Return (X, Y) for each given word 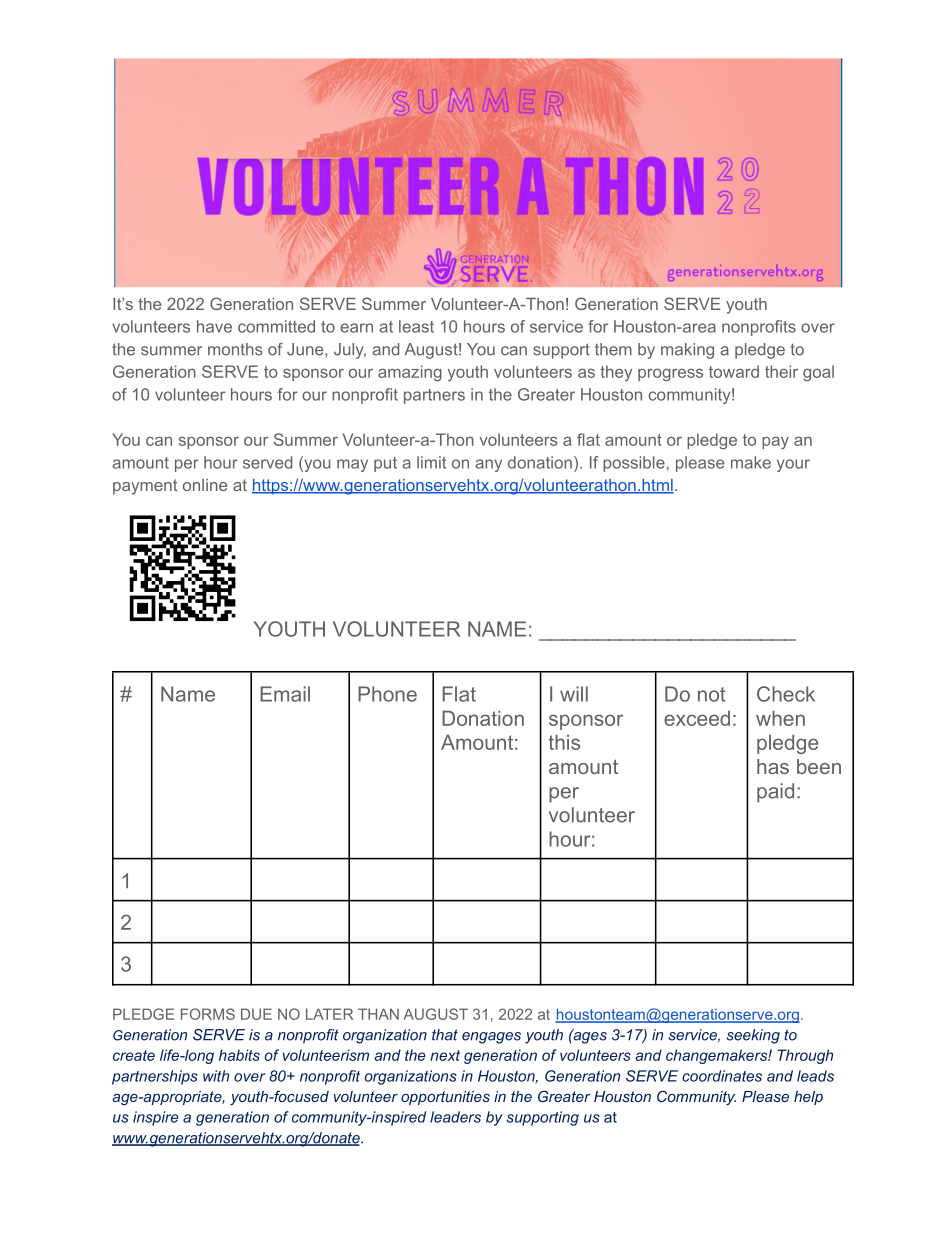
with (216, 1076)
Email (285, 694)
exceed (697, 718)
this (564, 742)
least (416, 326)
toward (734, 371)
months (235, 349)
